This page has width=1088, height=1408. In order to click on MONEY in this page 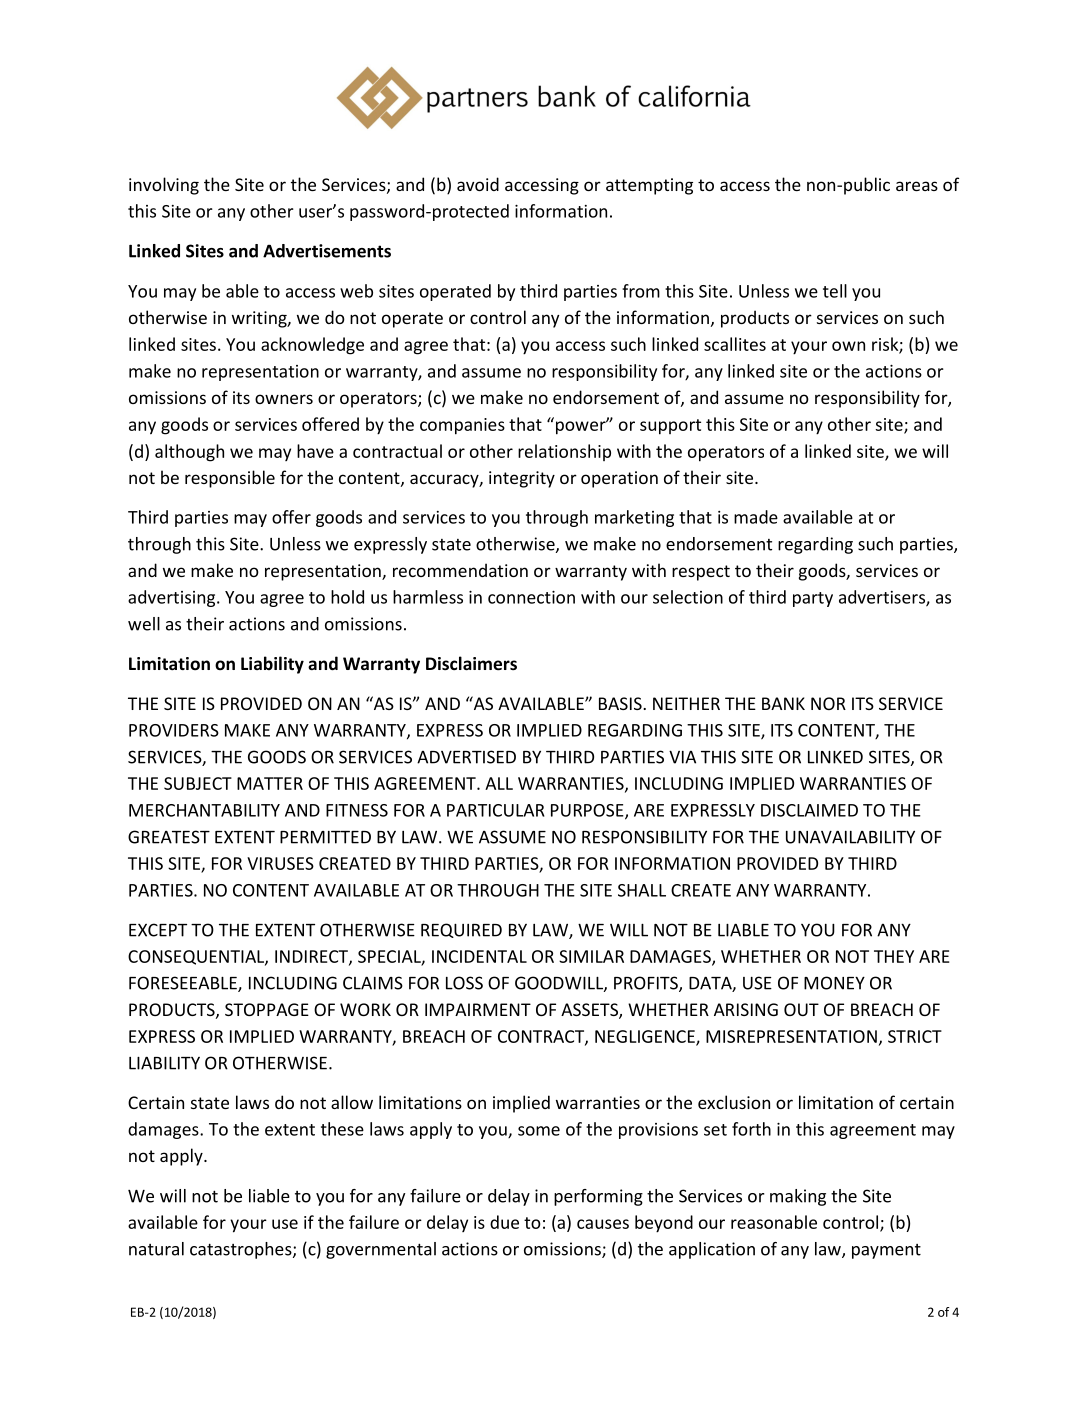, I will do `click(834, 983)`.
